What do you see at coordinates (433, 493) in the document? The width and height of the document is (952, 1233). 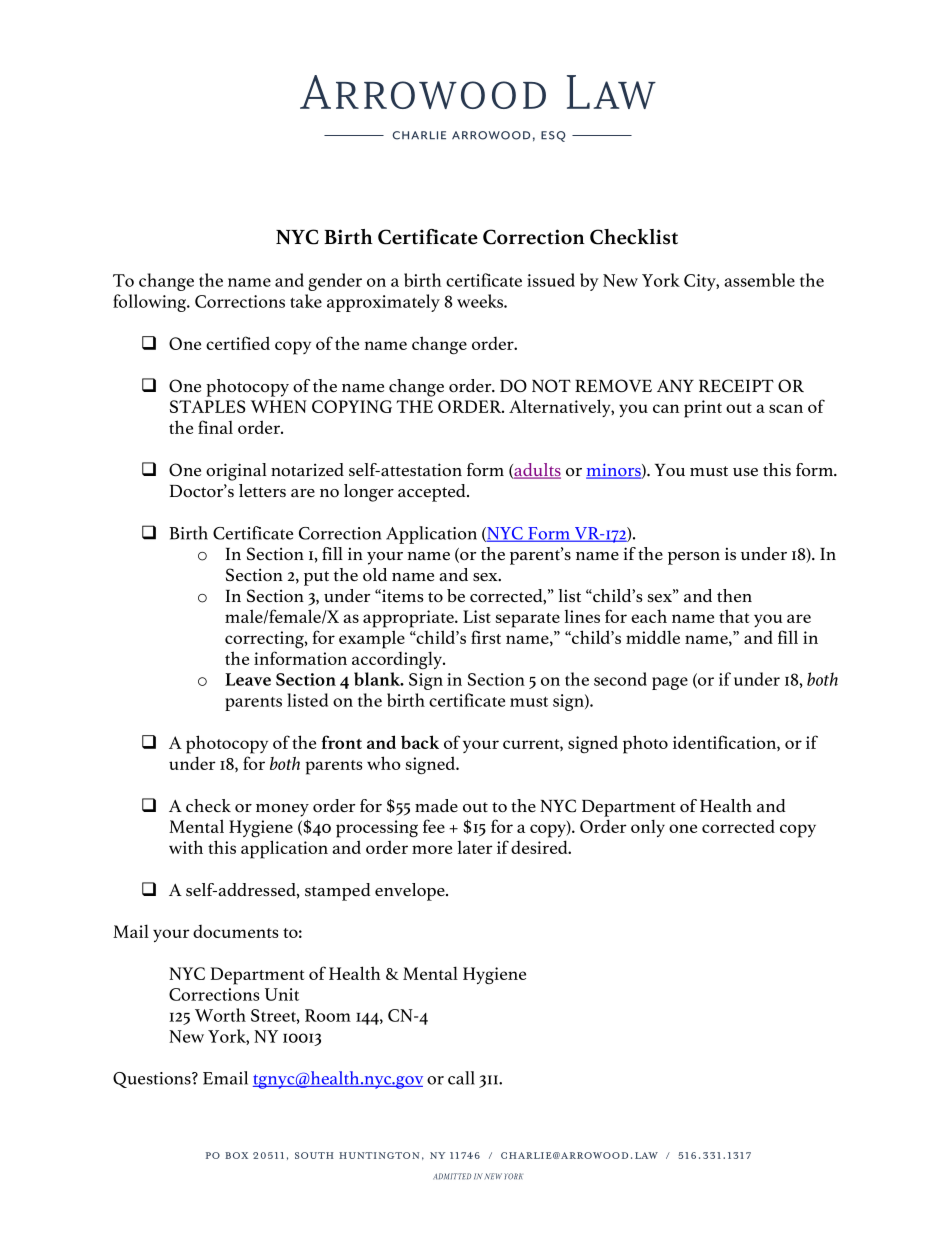 I see `accepted` at bounding box center [433, 493].
